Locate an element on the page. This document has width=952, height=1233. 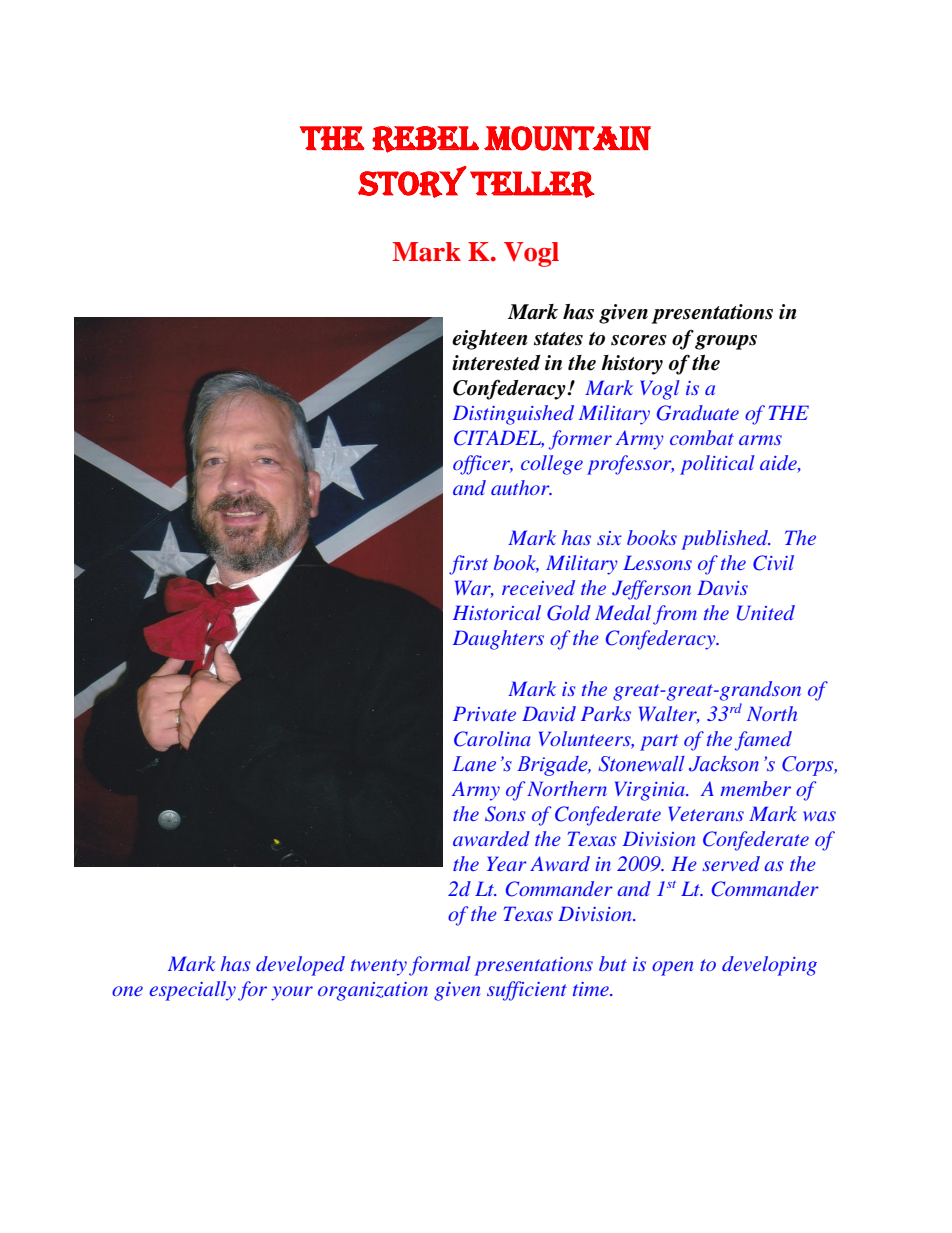
officer is located at coordinates (483, 465).
